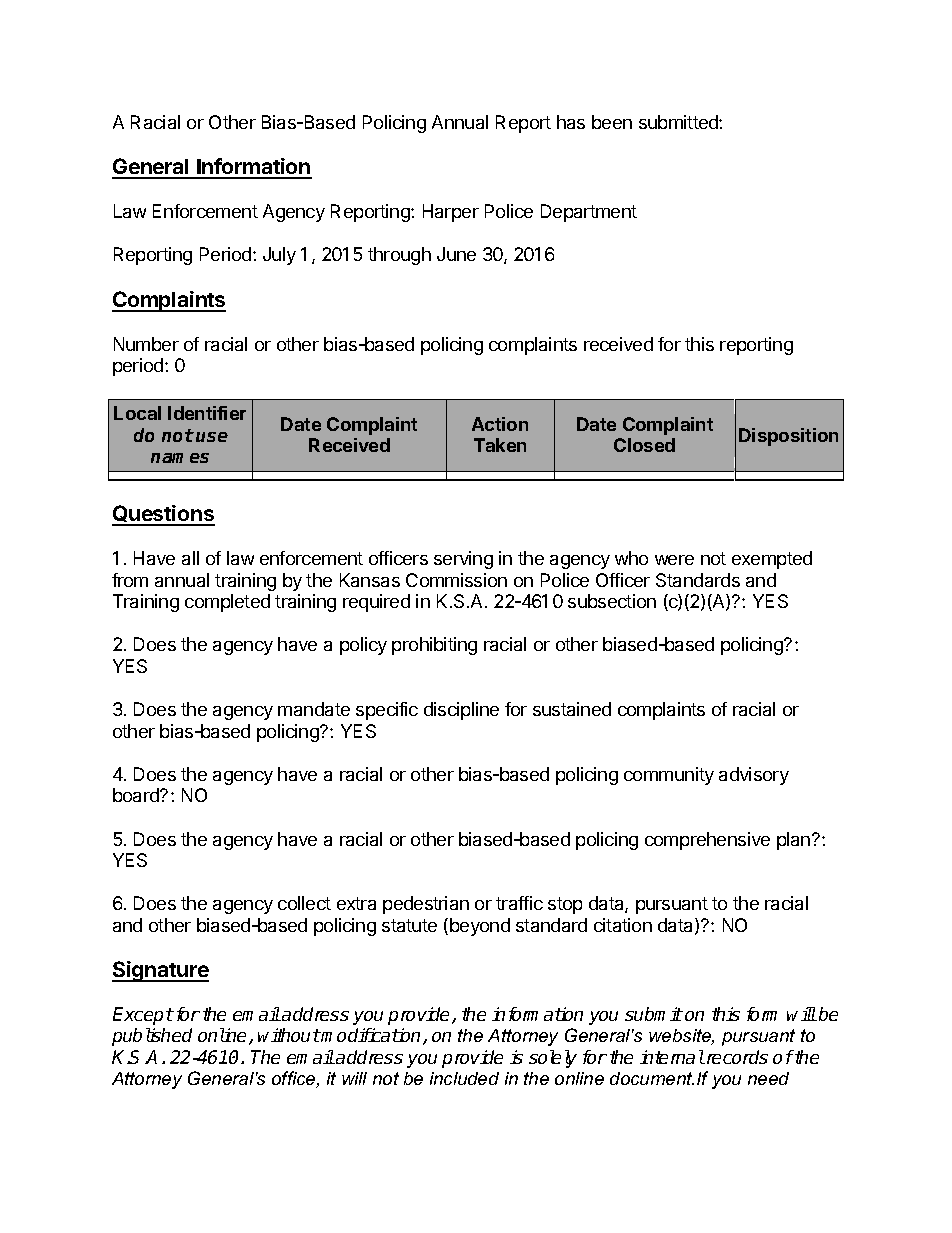 The image size is (952, 1233). Describe the element at coordinates (500, 445) in the page. I see `Taken` at that location.
